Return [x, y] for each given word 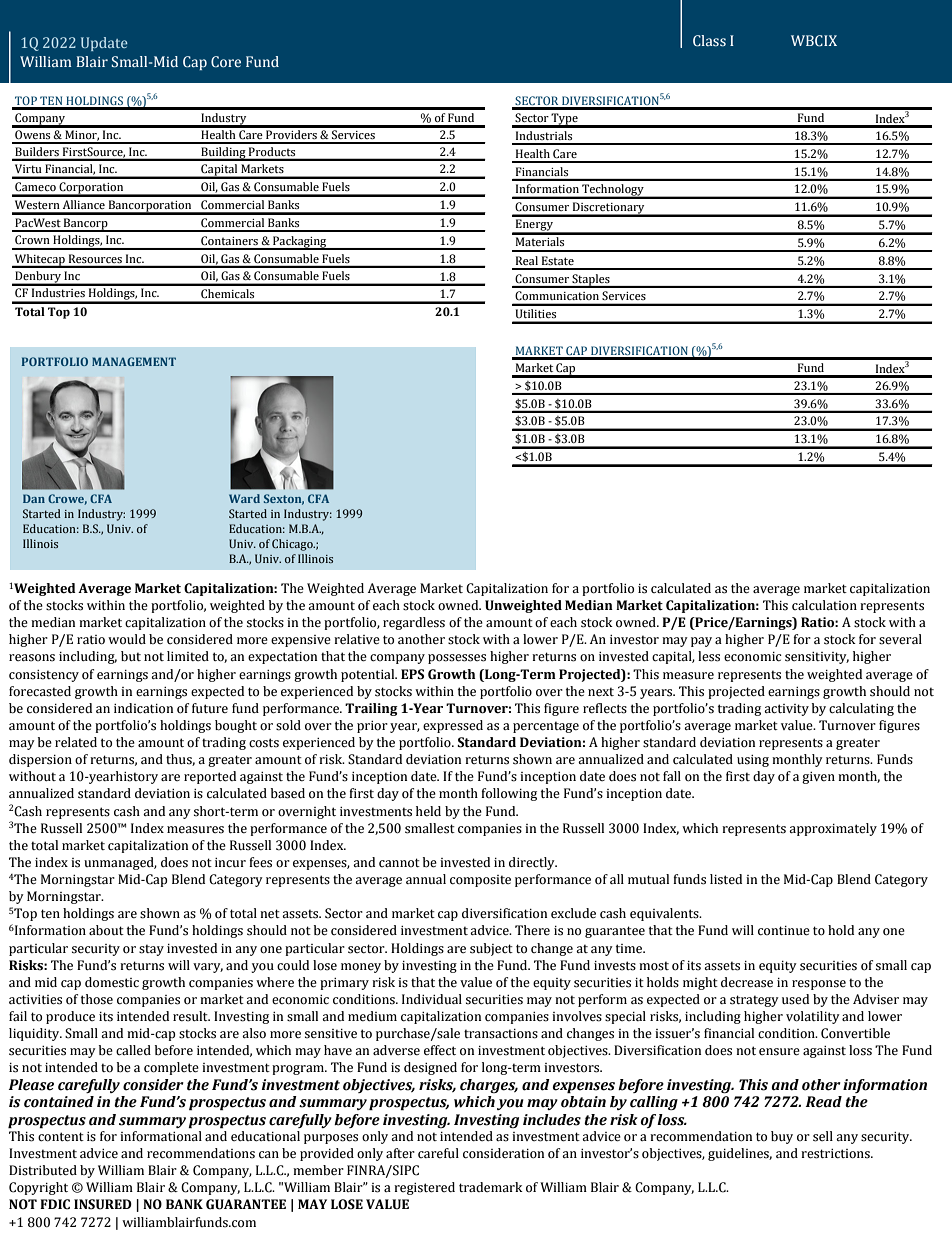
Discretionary [609, 209]
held [428, 811]
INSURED [103, 1204]
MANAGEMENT [134, 361]
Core [226, 62]
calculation [824, 605]
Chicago [293, 545]
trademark [491, 1187]
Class [709, 41]
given [818, 778]
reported [210, 777]
